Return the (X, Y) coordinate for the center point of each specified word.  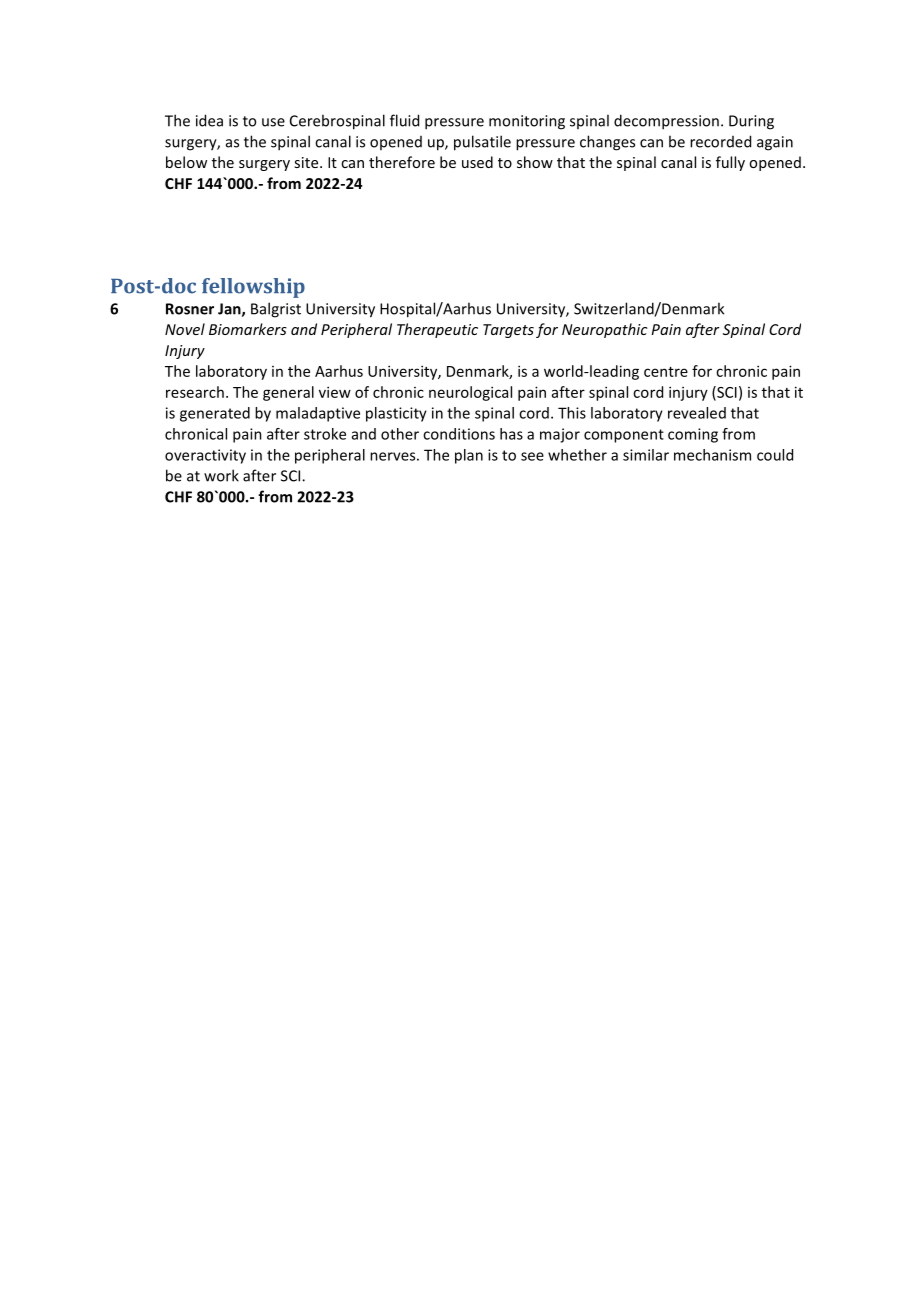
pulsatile (482, 143)
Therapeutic (437, 330)
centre (666, 372)
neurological (470, 393)
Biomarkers (248, 329)
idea (209, 120)
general (288, 393)
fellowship (253, 288)
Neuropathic (605, 330)
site (307, 162)
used (477, 162)
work (221, 475)
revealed (697, 413)
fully (730, 163)
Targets (508, 331)
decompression (666, 122)
